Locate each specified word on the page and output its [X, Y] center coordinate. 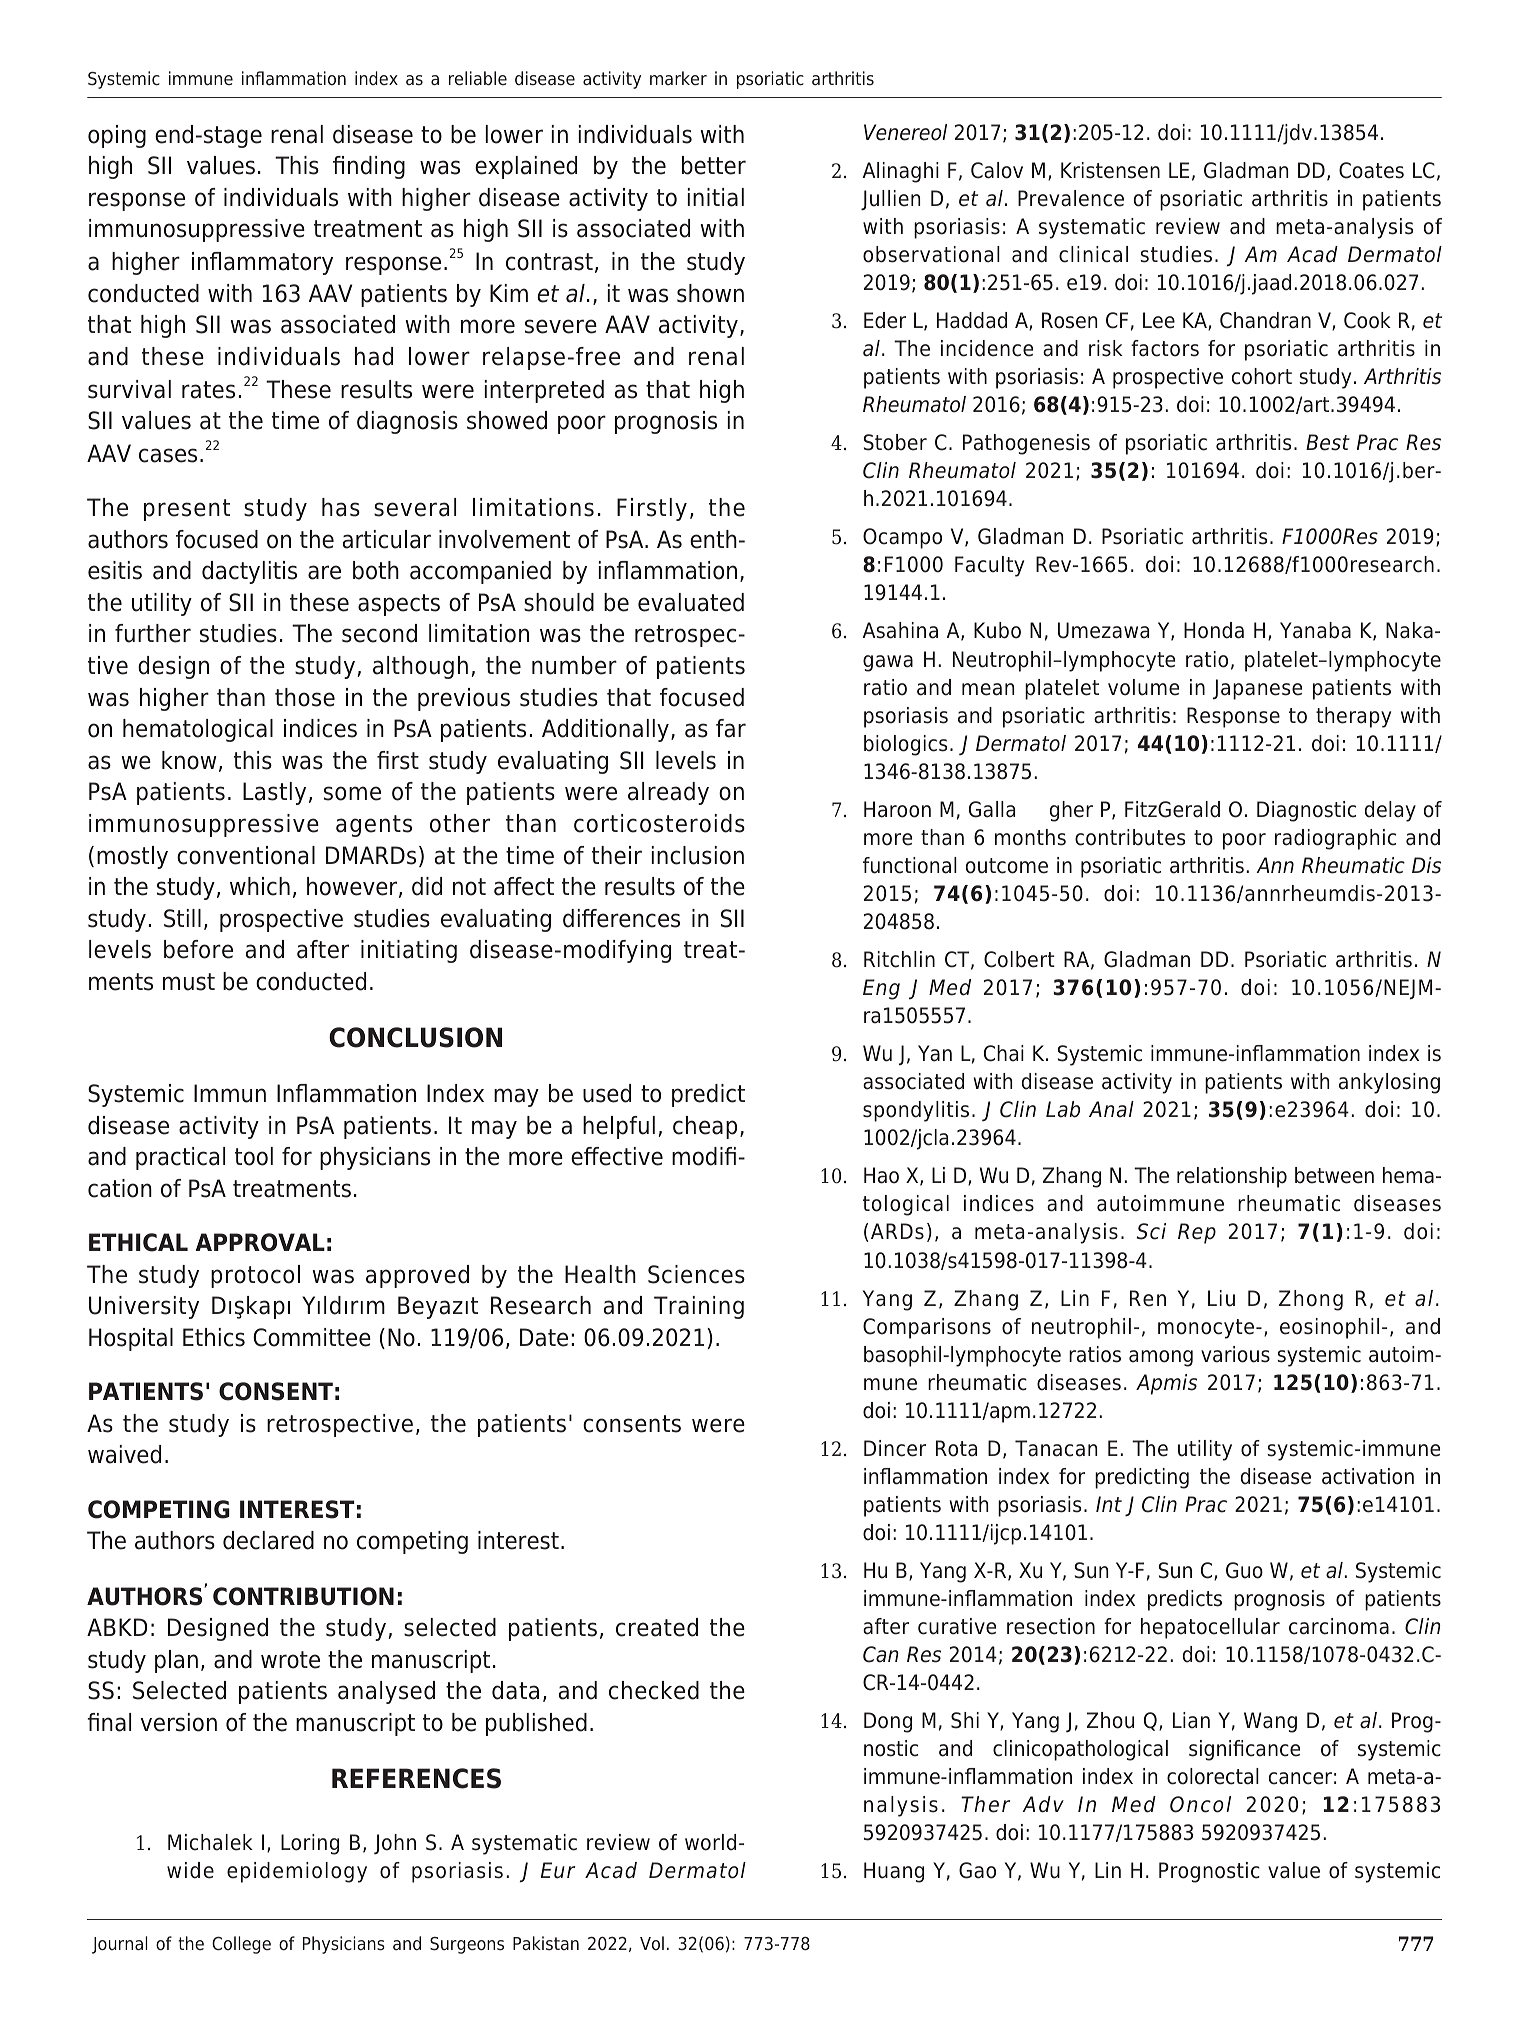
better [714, 165]
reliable [478, 78]
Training [699, 1307]
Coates [1371, 170]
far [731, 728]
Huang [894, 1872]
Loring [310, 1844]
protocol [255, 1276]
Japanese [1257, 689]
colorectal [1213, 1776]
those [305, 697]
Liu [1221, 1298]
